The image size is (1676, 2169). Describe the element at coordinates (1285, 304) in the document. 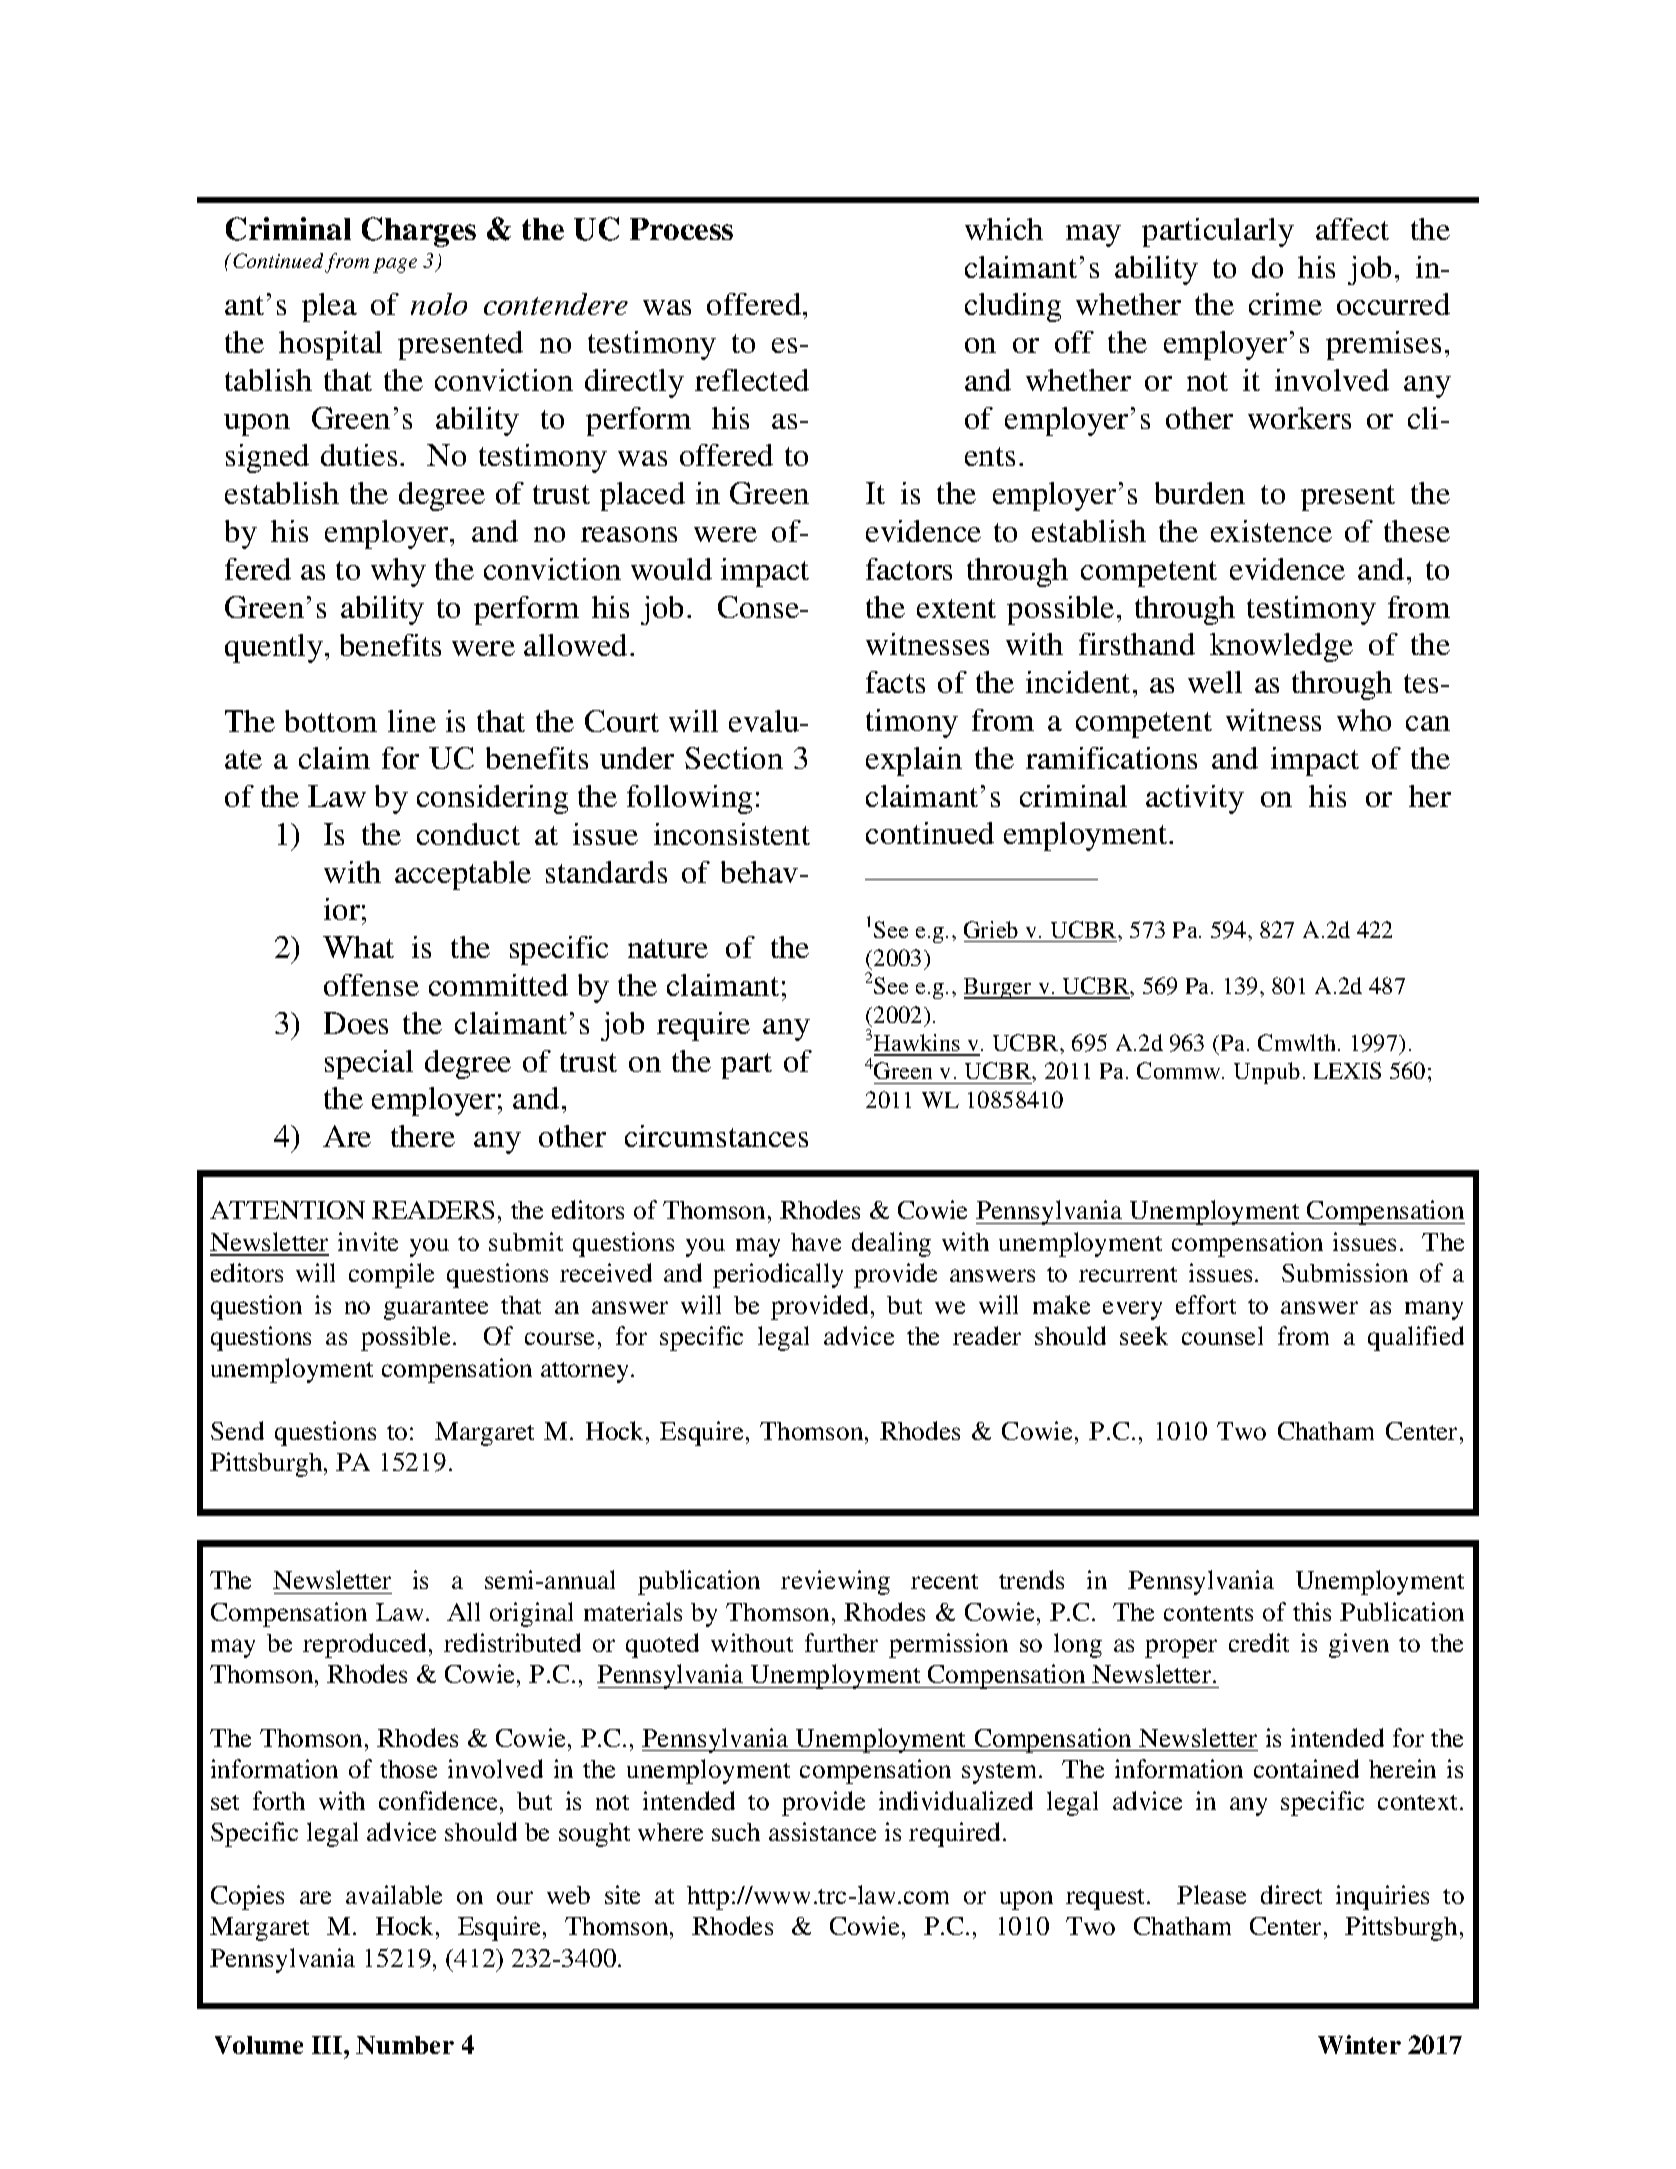

I see `crime` at that location.
